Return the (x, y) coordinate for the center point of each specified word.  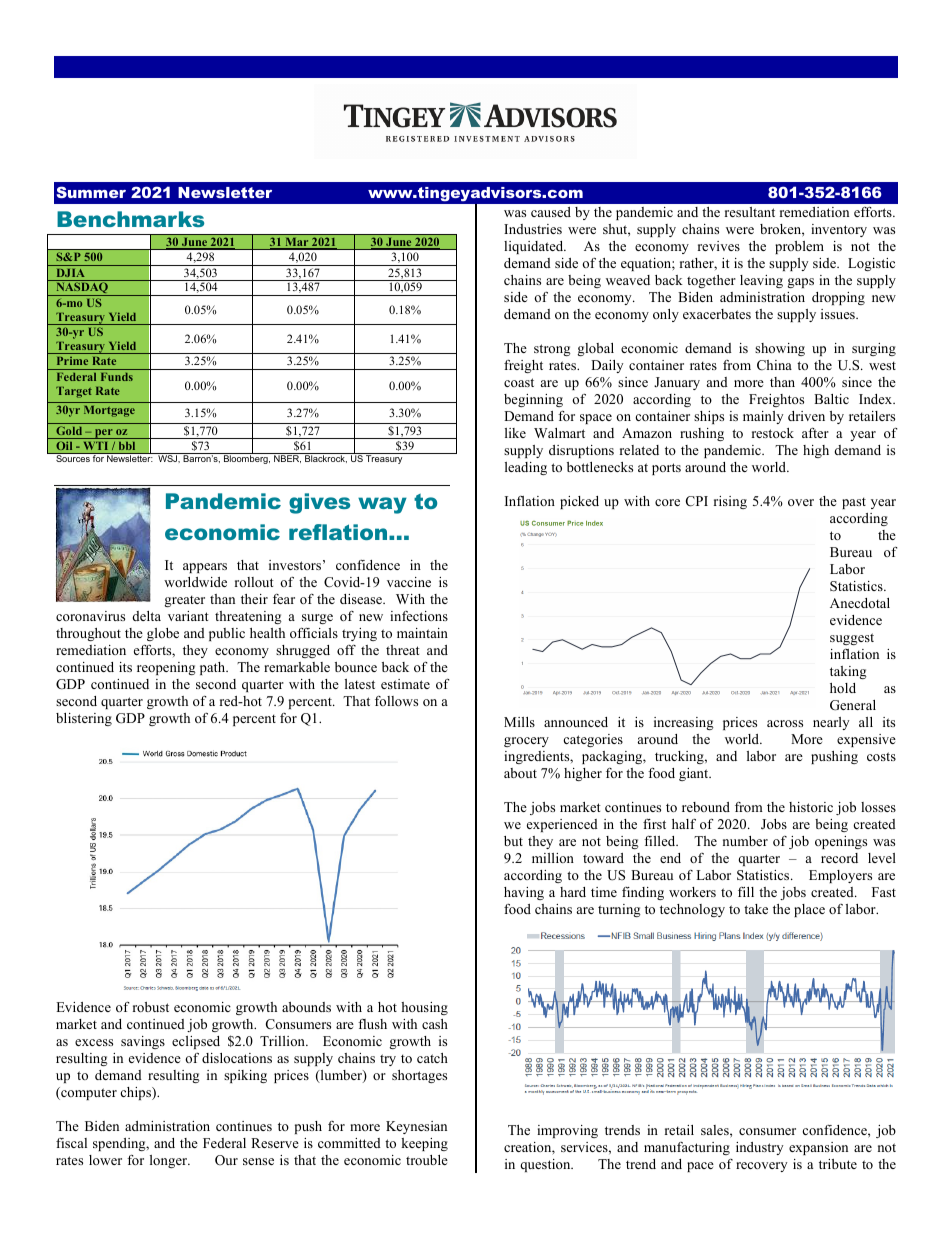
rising (730, 502)
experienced (562, 825)
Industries (533, 229)
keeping (424, 1144)
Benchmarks (130, 219)
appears (205, 568)
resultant (750, 212)
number (745, 841)
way (382, 505)
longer (170, 1161)
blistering (84, 719)
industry (759, 1148)
